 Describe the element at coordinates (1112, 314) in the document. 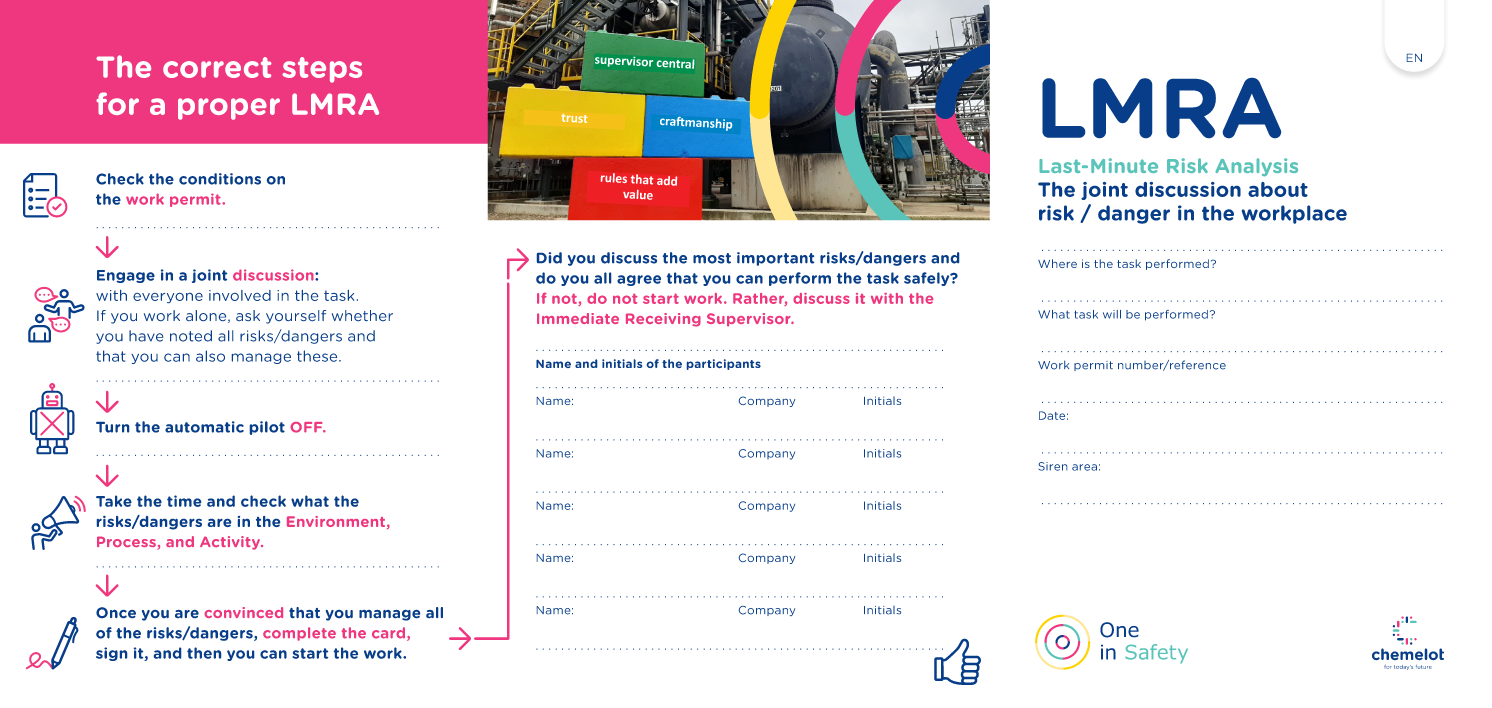

I see `will` at that location.
